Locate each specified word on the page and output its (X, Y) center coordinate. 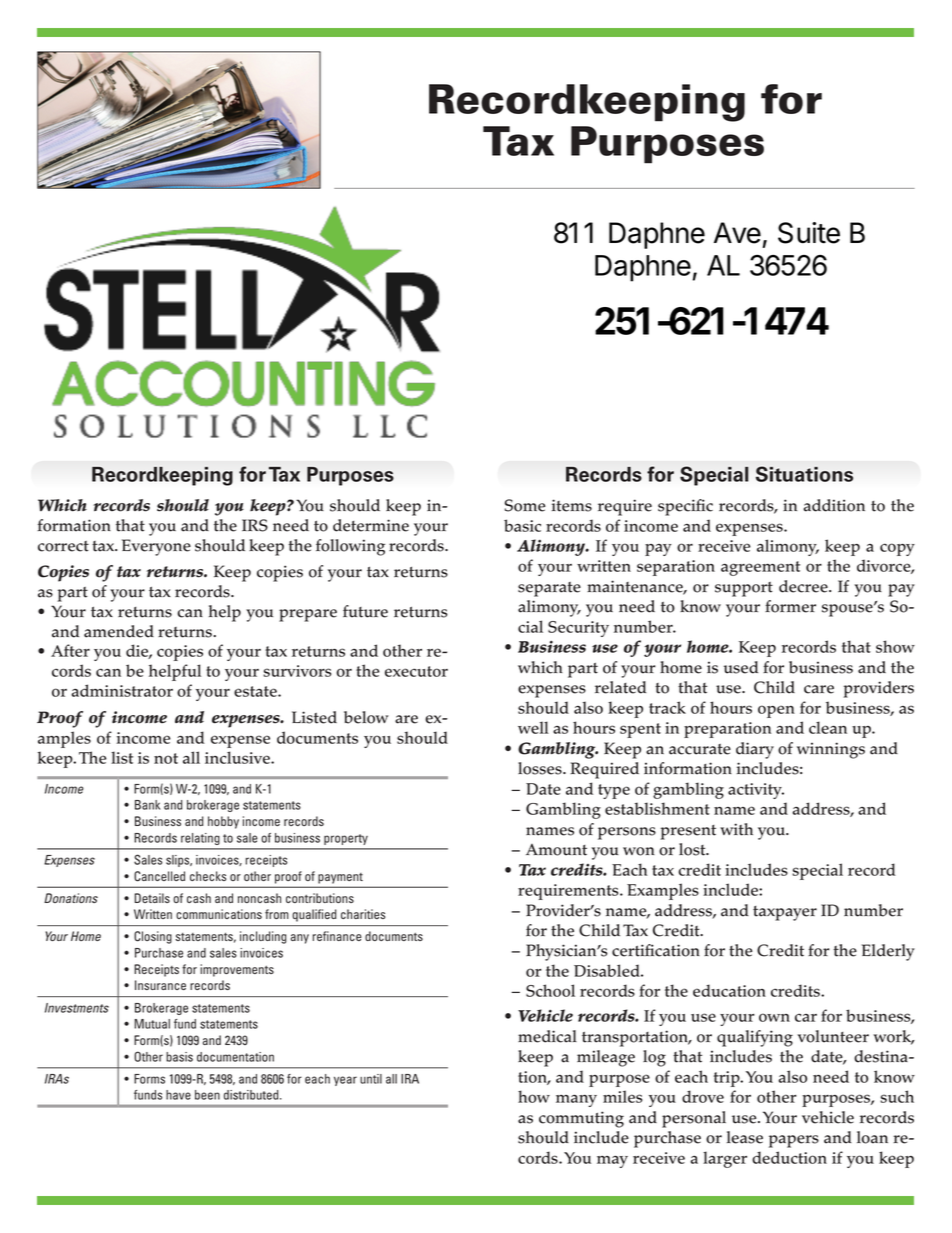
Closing (153, 937)
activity (756, 791)
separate (549, 589)
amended (119, 631)
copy (897, 549)
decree (804, 586)
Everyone (156, 547)
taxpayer (785, 913)
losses (541, 768)
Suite (809, 233)
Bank (147, 805)
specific (685, 507)
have (178, 1095)
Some (525, 505)
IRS (255, 525)
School (550, 990)
